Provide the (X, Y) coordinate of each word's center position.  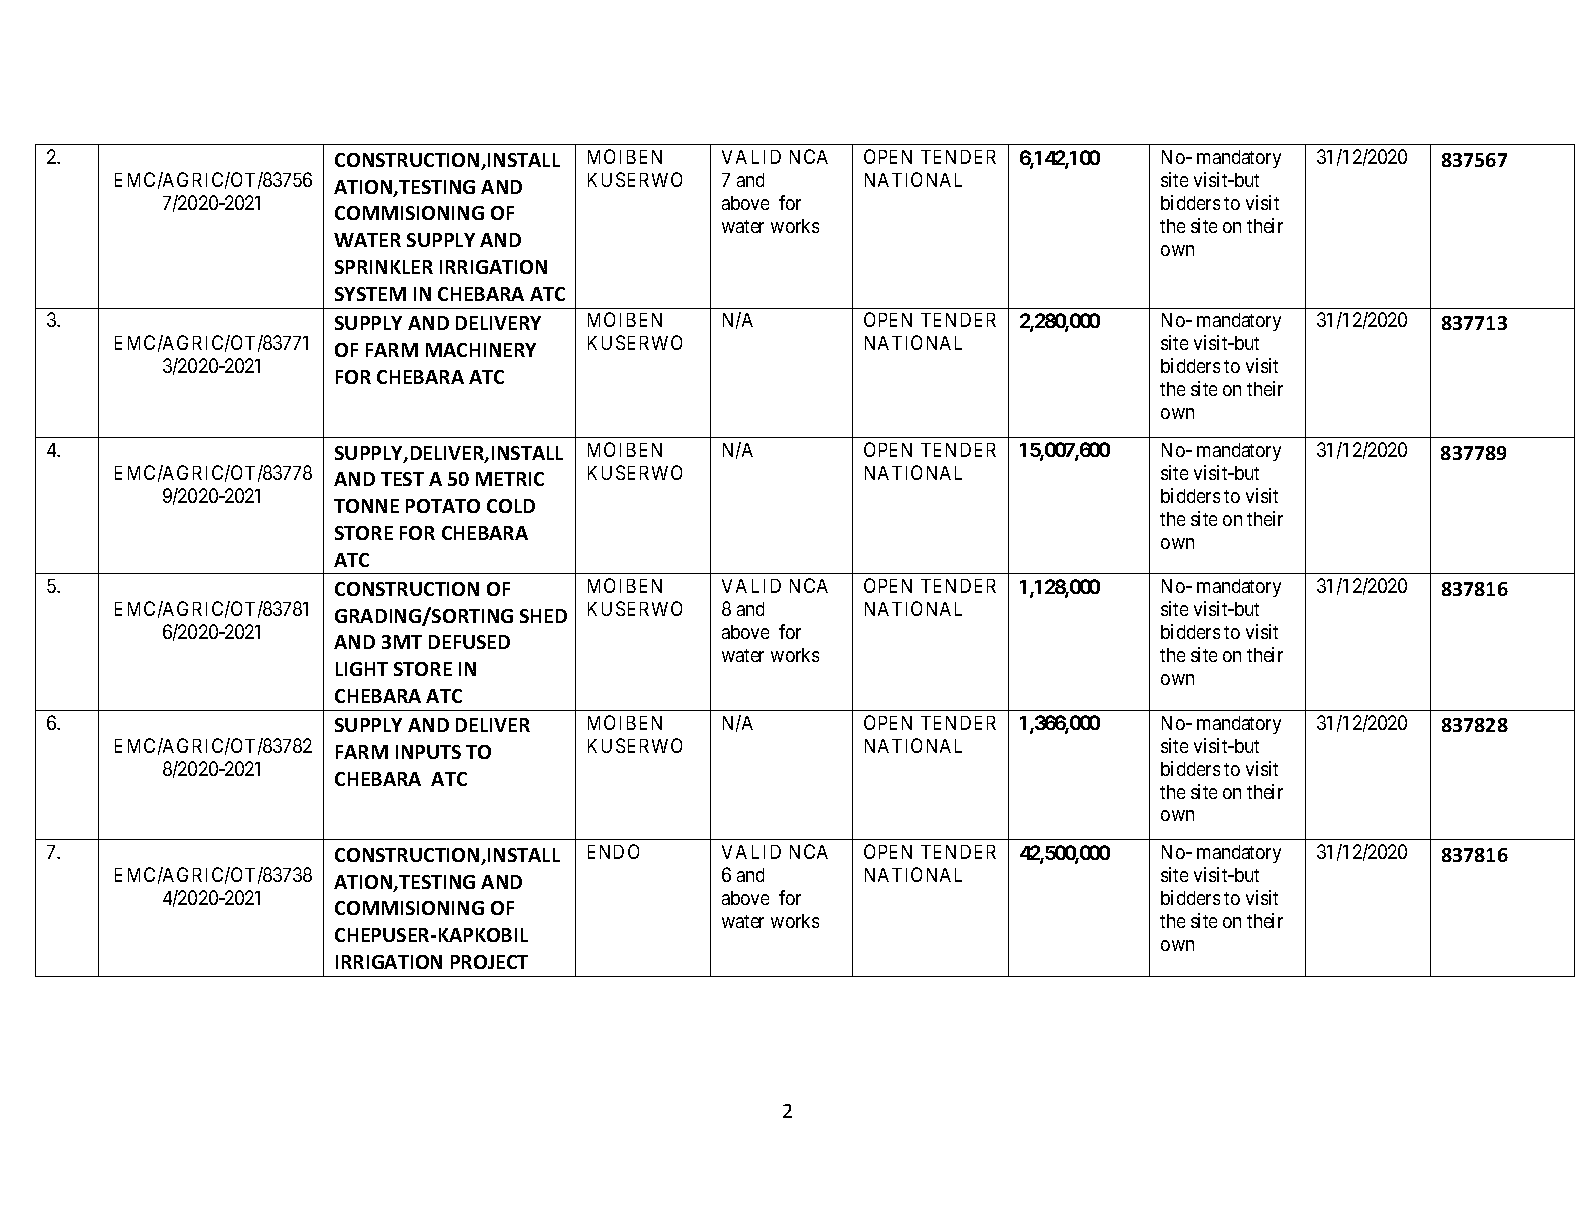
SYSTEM (370, 294)
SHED (543, 616)
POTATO (443, 506)
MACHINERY (481, 350)
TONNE (366, 506)
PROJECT (489, 962)
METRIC (510, 479)
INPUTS (428, 752)
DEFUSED (469, 642)
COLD (511, 506)
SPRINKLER (384, 267)
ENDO (613, 851)
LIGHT (362, 669)
